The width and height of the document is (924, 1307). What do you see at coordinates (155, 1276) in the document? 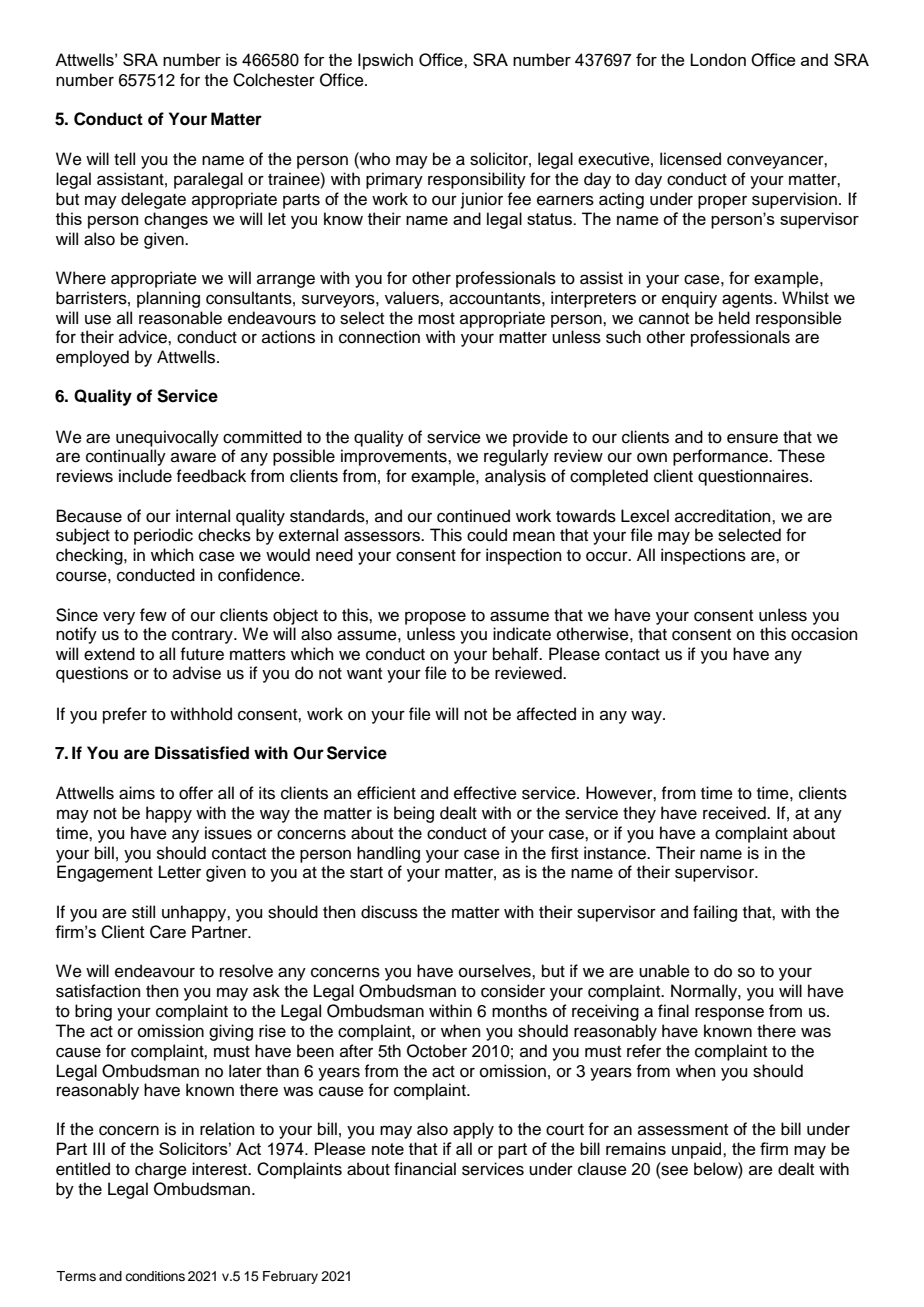
I see `conditions` at bounding box center [155, 1276].
